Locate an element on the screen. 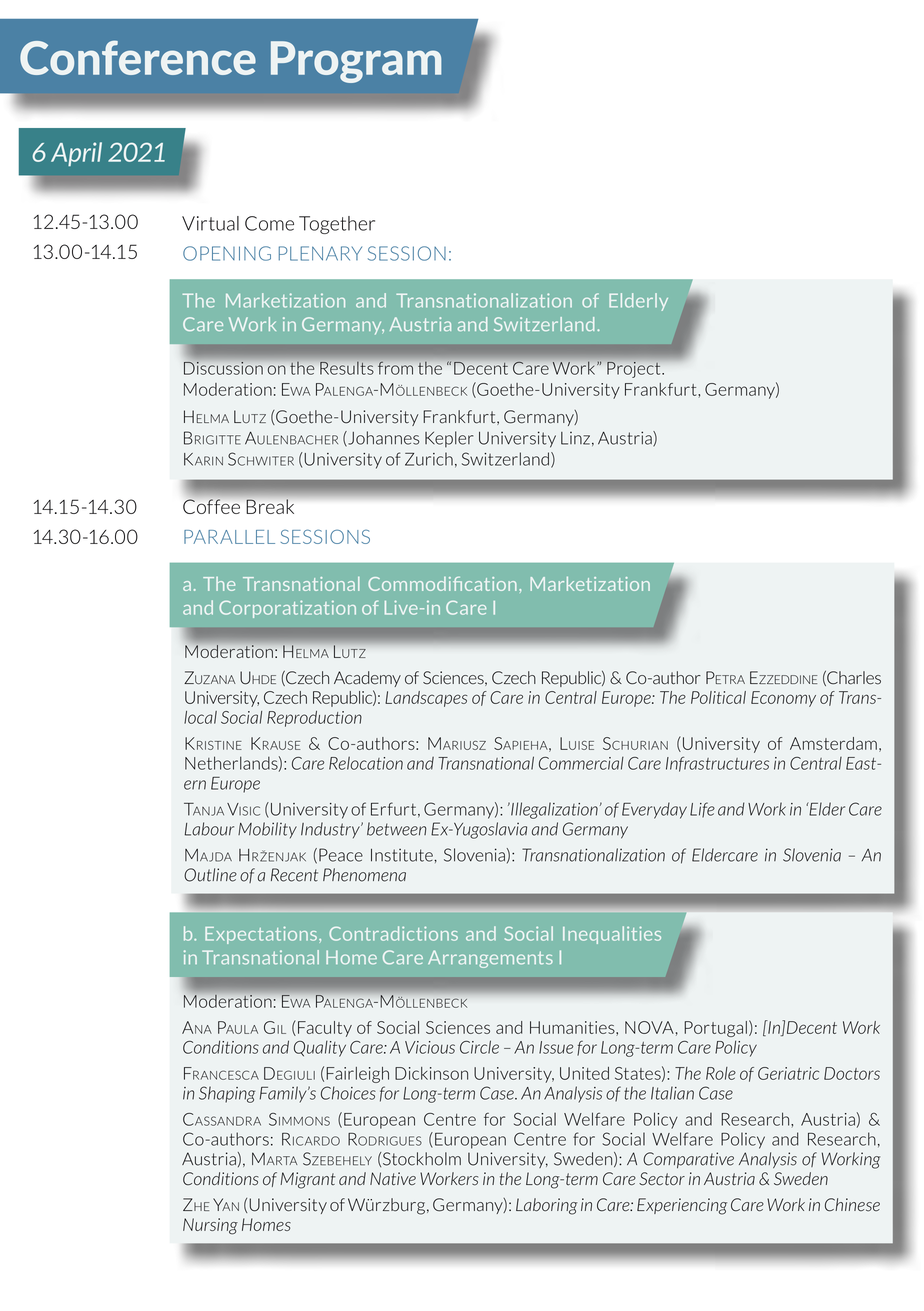 The height and width of the screenshot is (1311, 924). Nursing is located at coordinates (210, 1226).
